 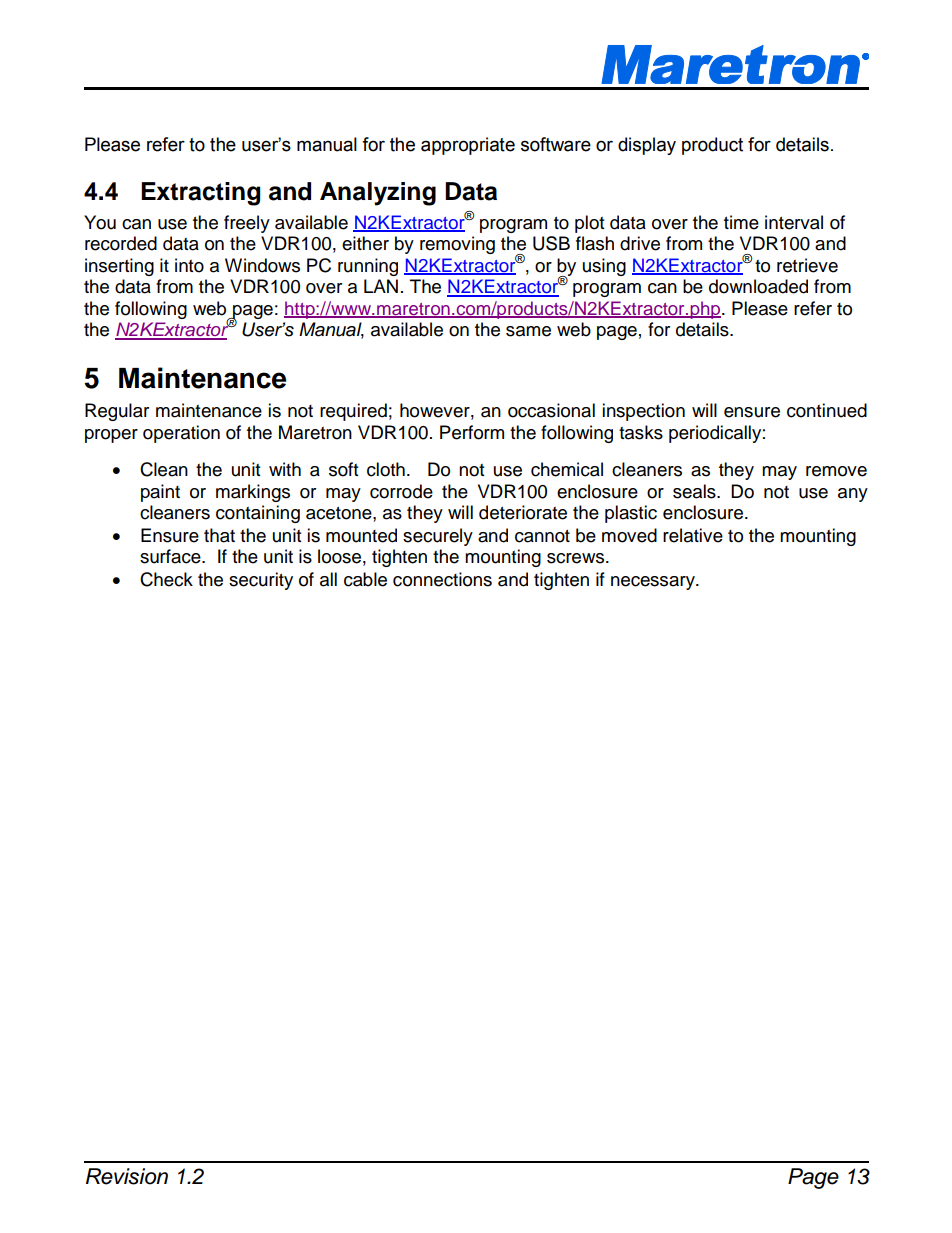 I want to click on continued, so click(x=827, y=410).
